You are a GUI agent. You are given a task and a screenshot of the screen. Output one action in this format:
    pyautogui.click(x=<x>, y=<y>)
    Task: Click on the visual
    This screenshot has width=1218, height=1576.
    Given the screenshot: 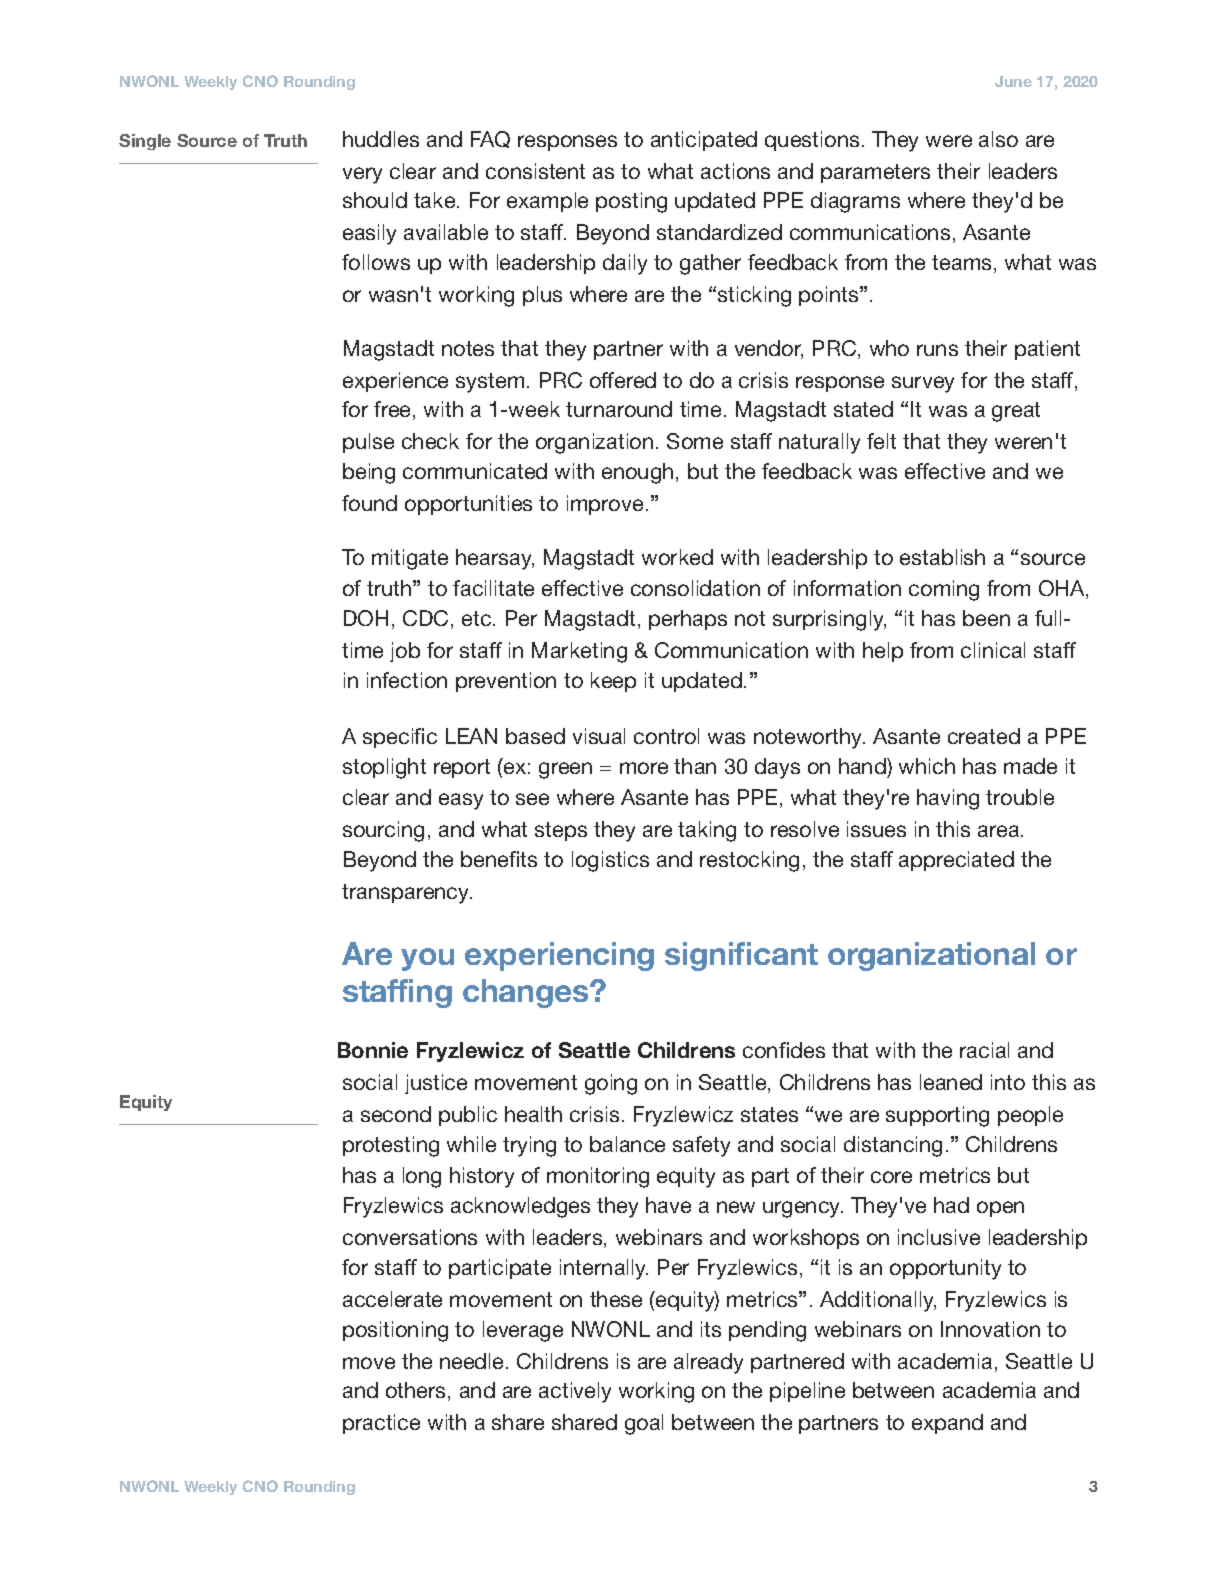 What is the action you would take?
    pyautogui.click(x=599, y=736)
